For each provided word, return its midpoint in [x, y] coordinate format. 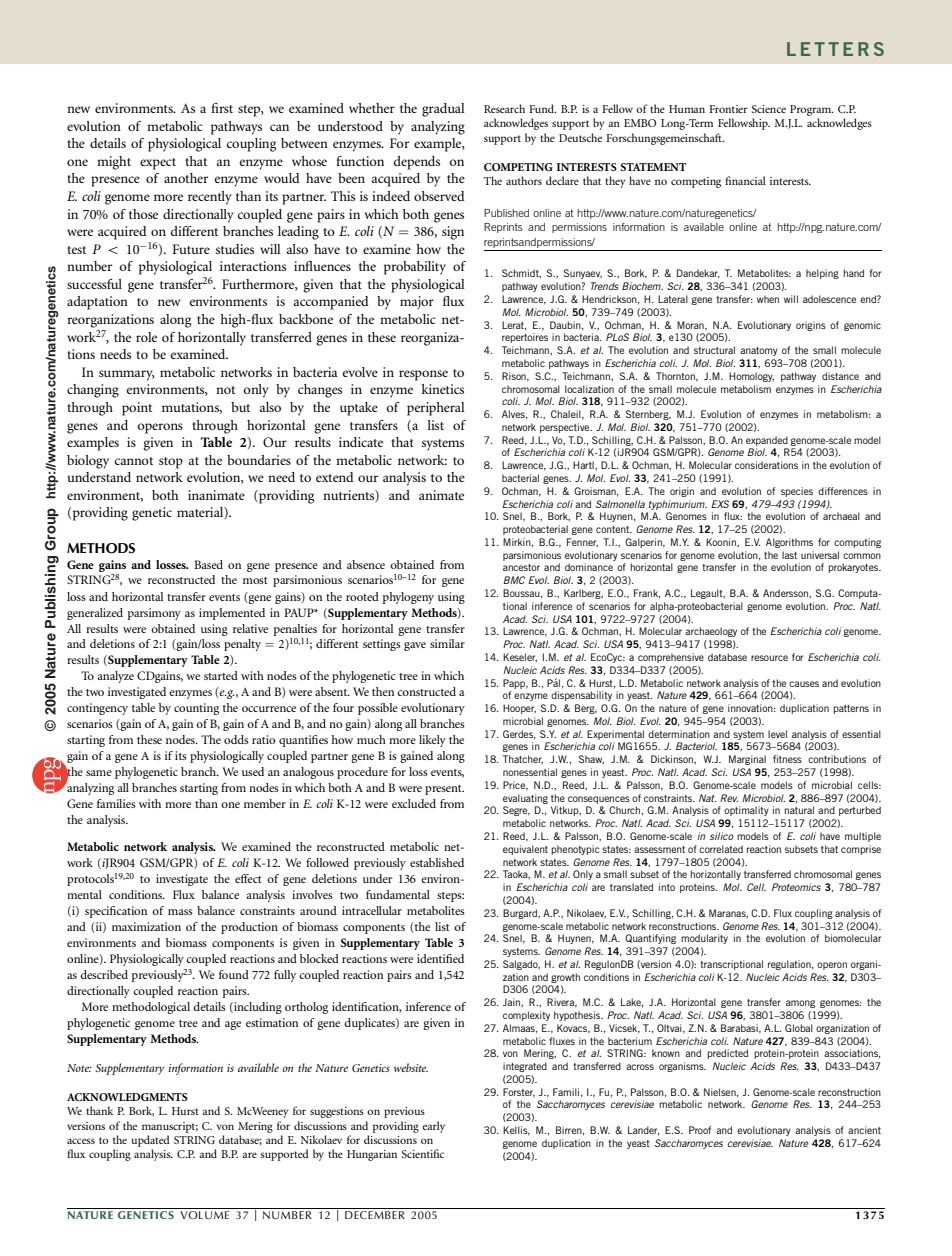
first [222, 108]
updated [150, 1141]
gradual [443, 110]
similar [447, 643]
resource [769, 658]
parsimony [154, 614]
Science [769, 109]
